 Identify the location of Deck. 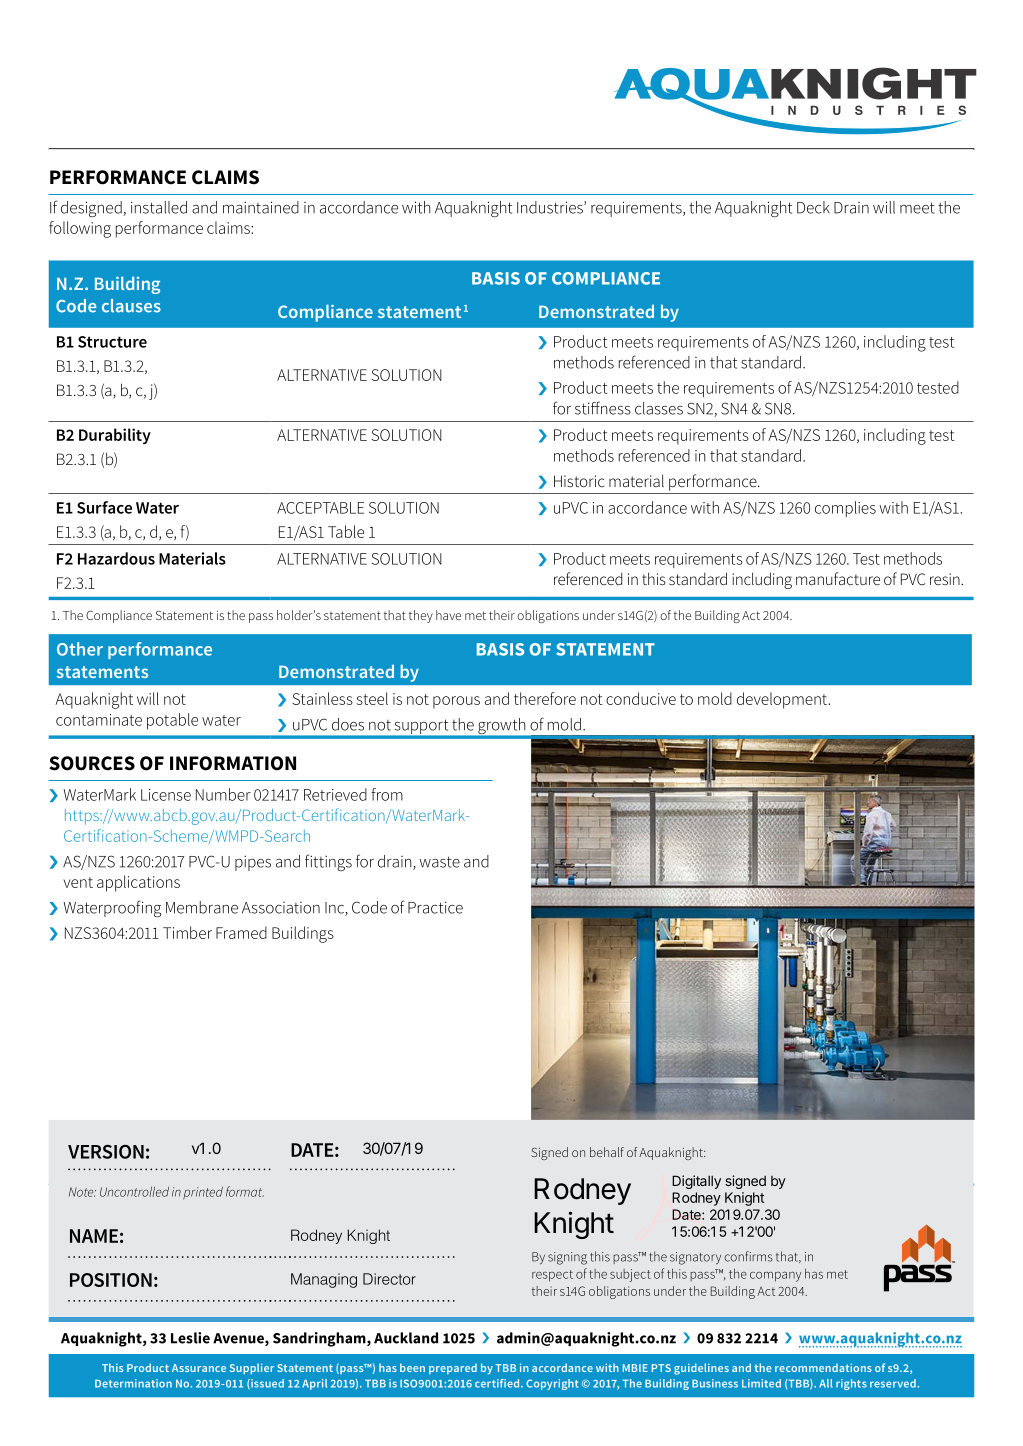
(813, 207).
